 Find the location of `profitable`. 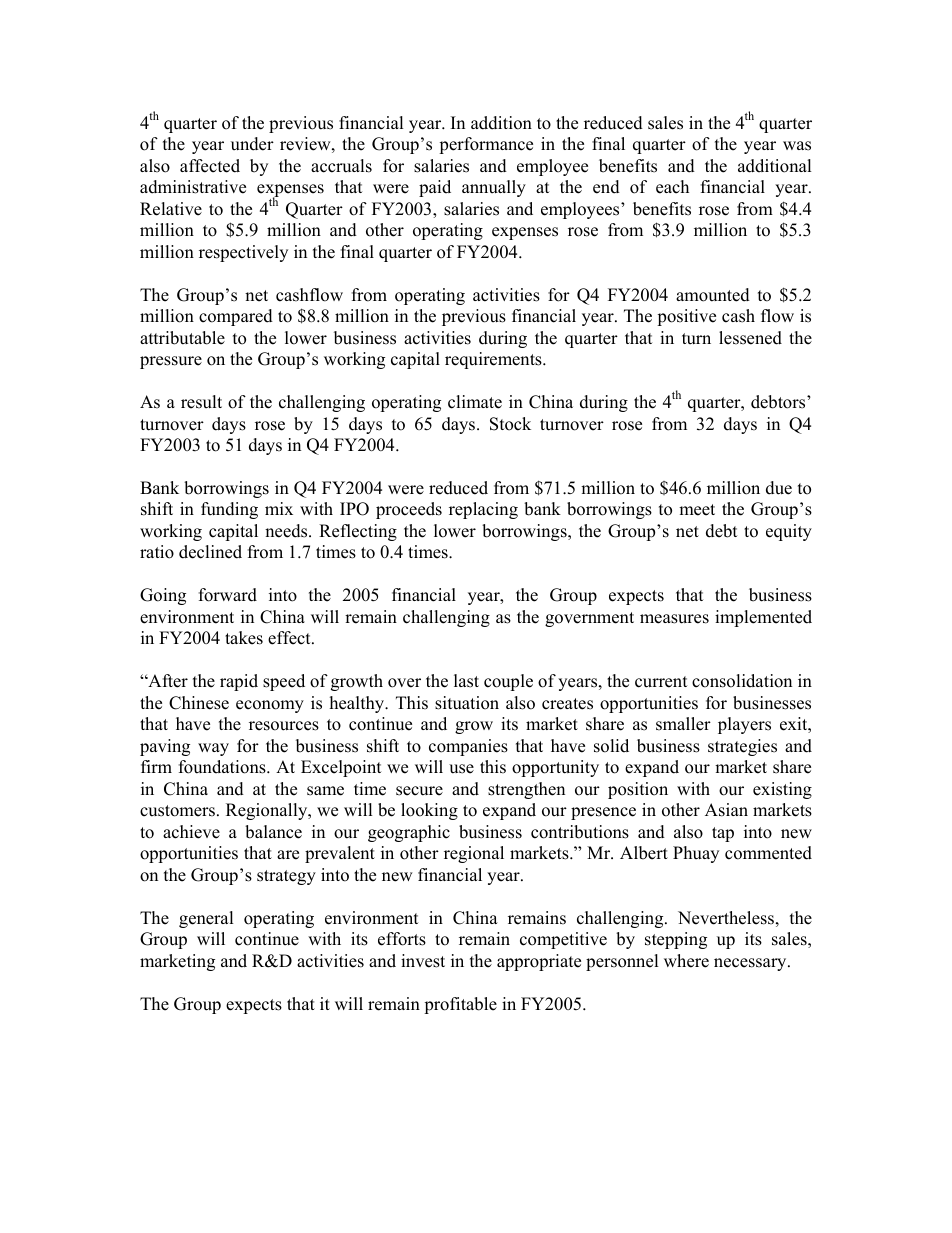

profitable is located at coordinates (460, 1005).
